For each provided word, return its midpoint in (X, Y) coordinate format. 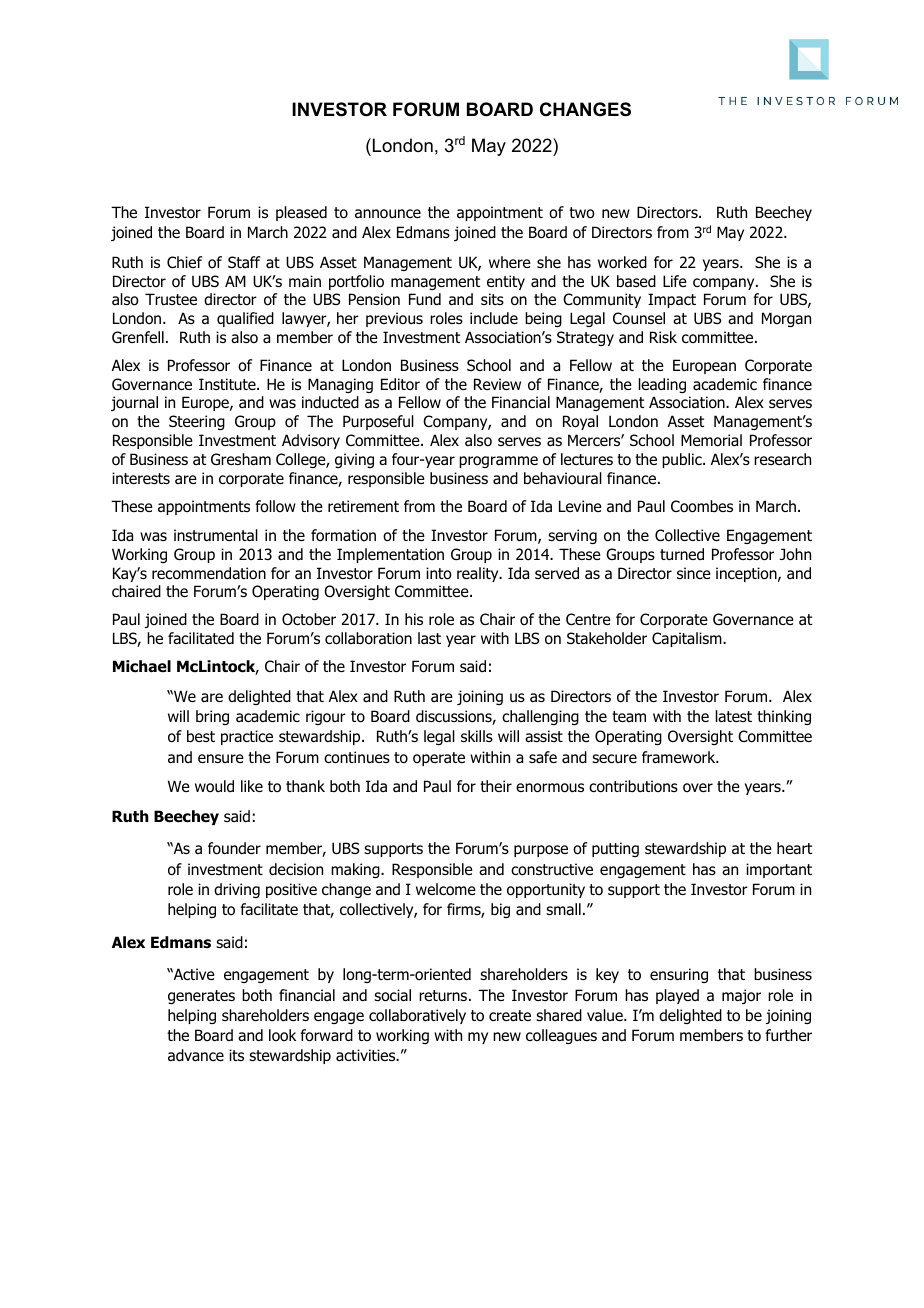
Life (675, 281)
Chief (184, 262)
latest (734, 716)
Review (497, 384)
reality (479, 574)
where (510, 262)
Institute (228, 384)
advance (196, 1055)
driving (237, 890)
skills (477, 736)
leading (662, 385)
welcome (446, 889)
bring (212, 717)
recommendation (209, 573)
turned (682, 554)
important (779, 870)
